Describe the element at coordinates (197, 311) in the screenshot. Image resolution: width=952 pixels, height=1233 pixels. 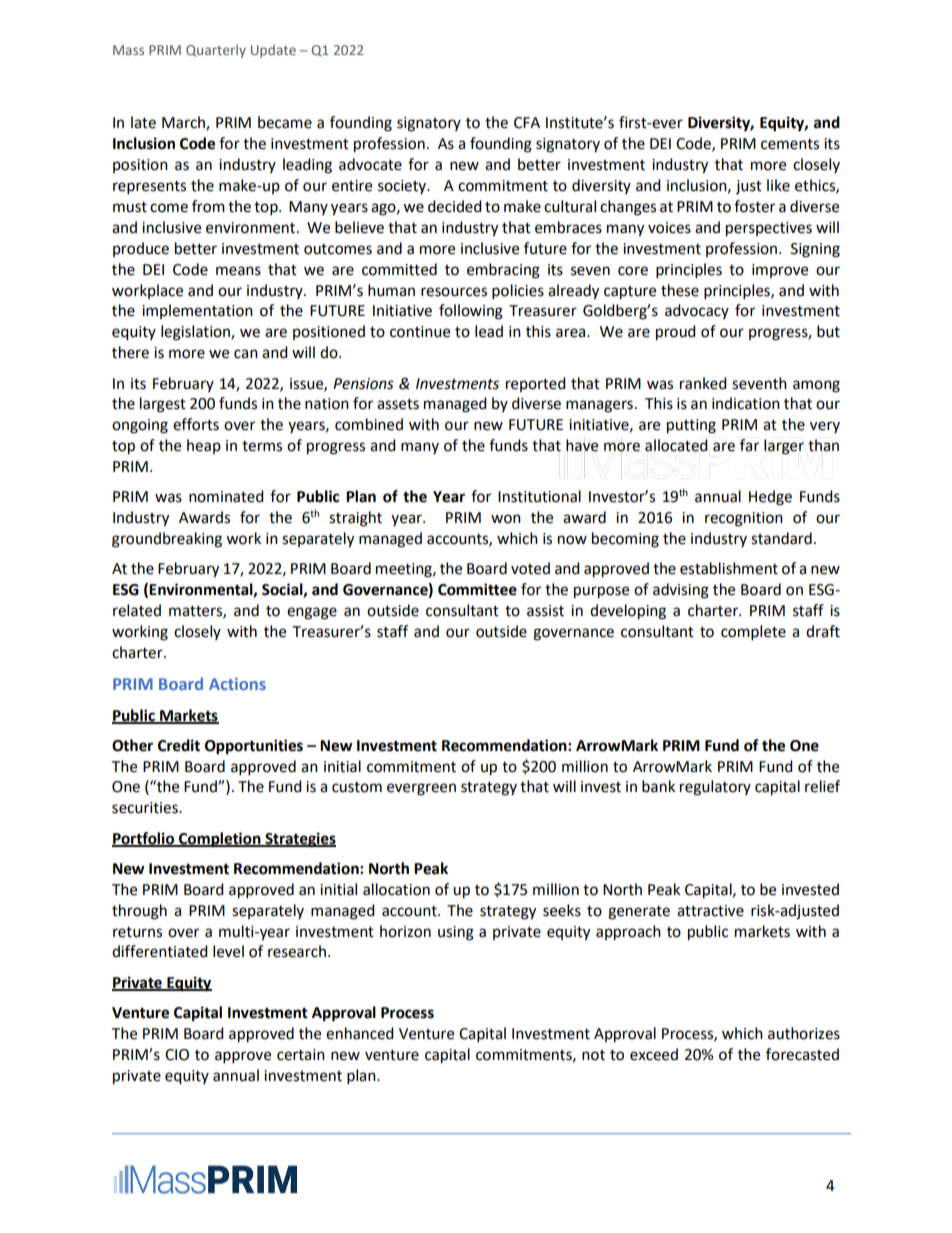
I see `implementation` at that location.
